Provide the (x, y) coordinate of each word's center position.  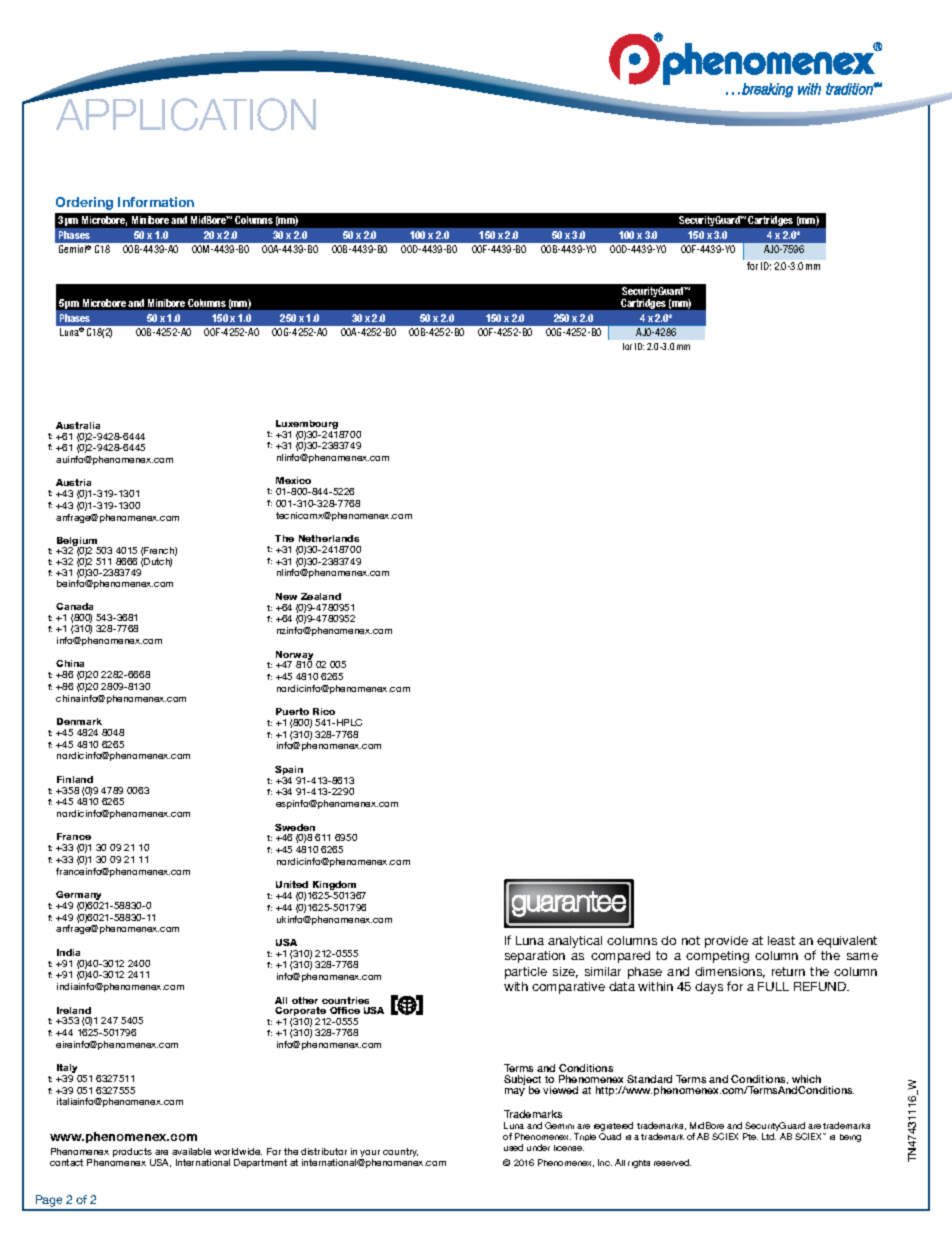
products (132, 1154)
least (781, 940)
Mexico (293, 480)
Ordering (84, 203)
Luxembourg (307, 426)
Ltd (769, 1136)
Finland (75, 779)
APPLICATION (186, 114)
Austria (73, 482)
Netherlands (329, 538)
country (400, 1152)
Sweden (295, 827)
